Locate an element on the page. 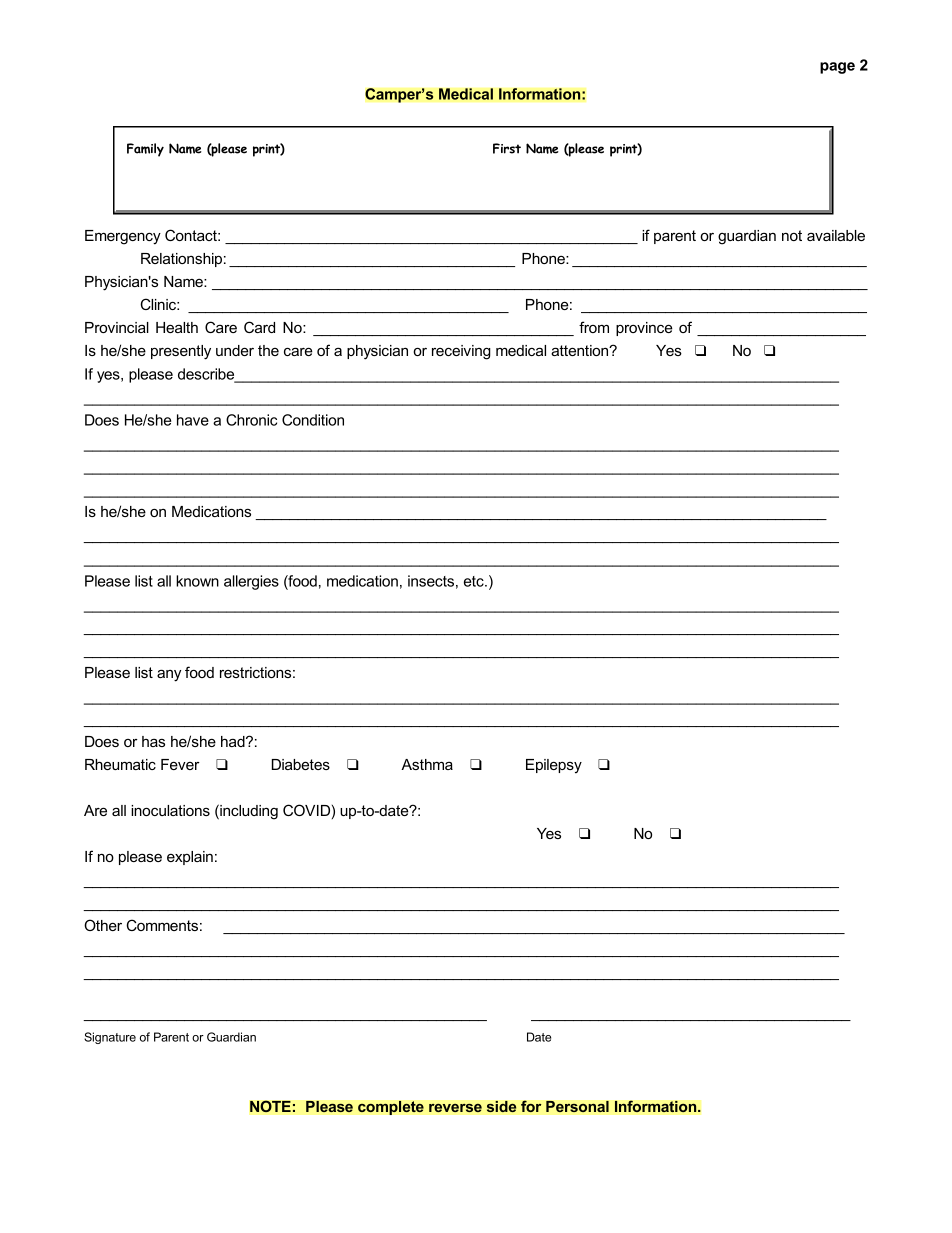 Image resolution: width=952 pixels, height=1233 pixels. Family is located at coordinates (145, 150).
